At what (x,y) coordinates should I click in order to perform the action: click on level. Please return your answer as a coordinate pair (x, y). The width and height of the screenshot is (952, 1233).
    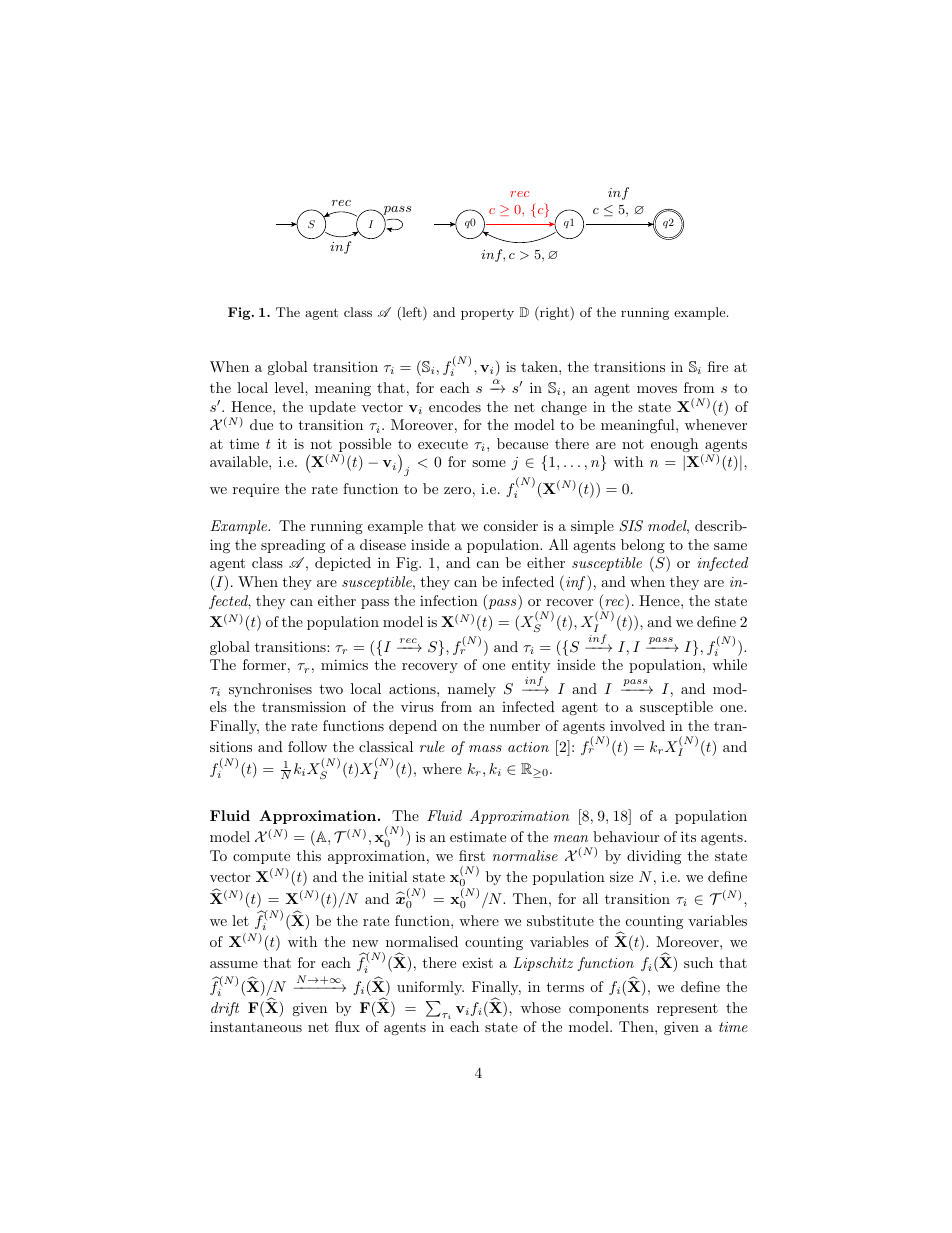
    Looking at the image, I should click on (290, 387).
